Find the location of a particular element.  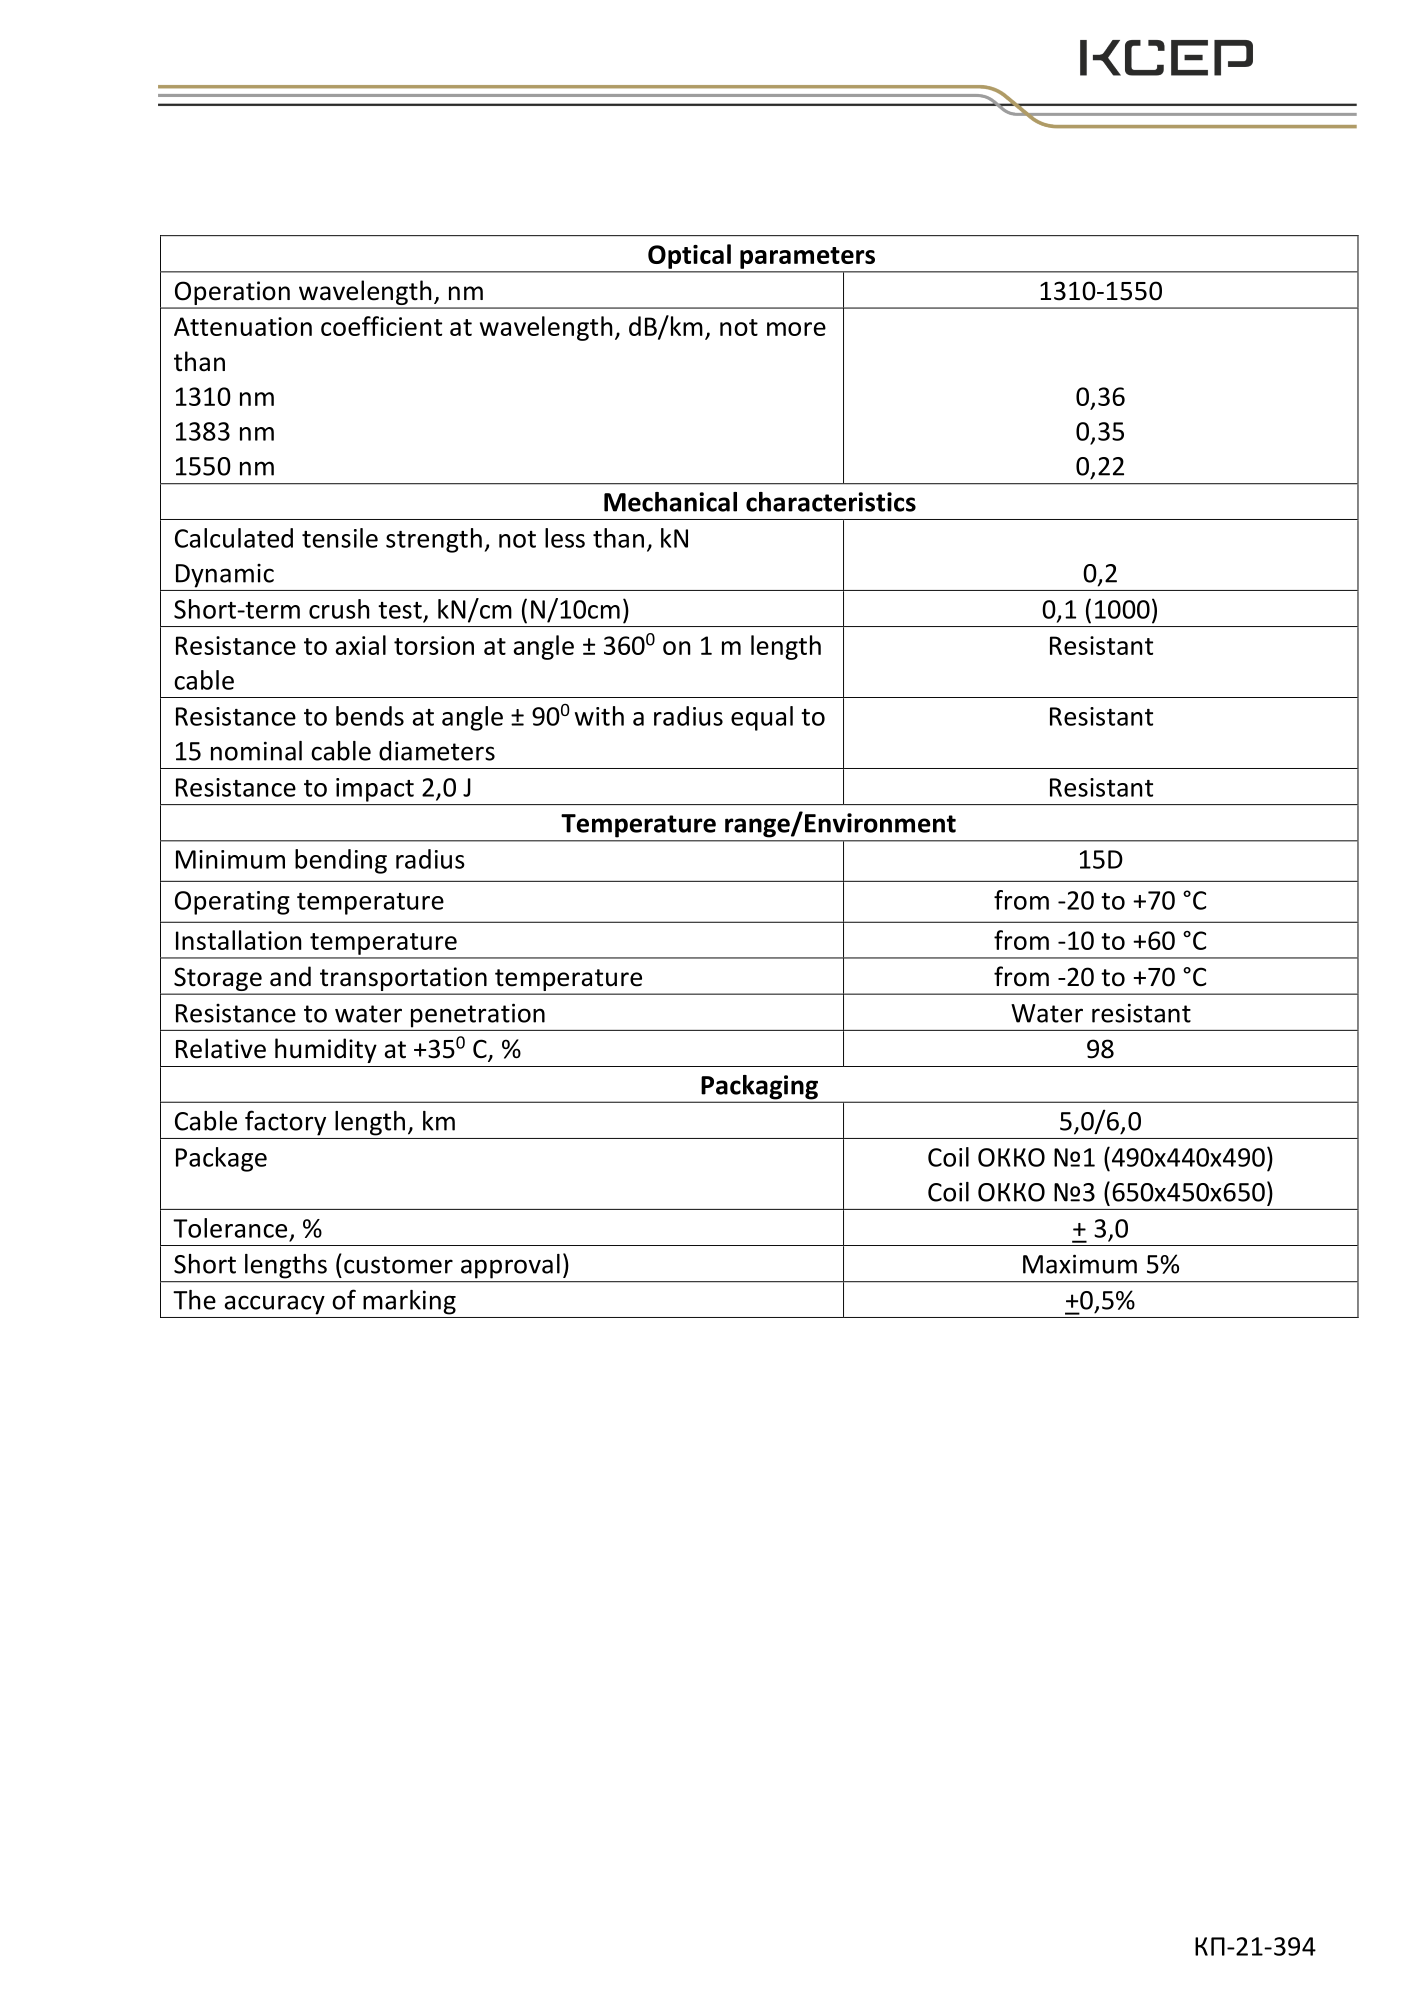

with is located at coordinates (599, 716).
